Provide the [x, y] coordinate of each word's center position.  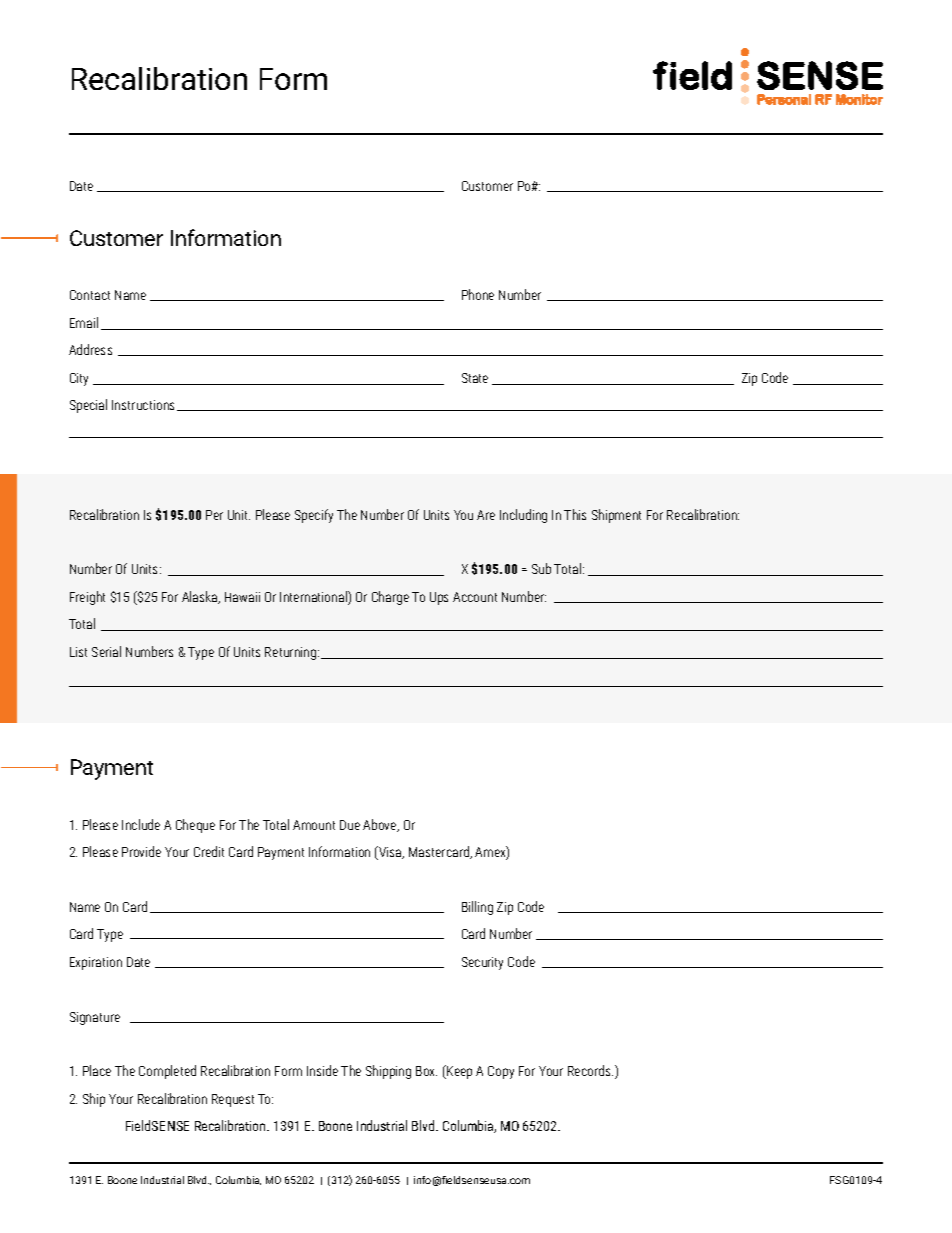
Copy [501, 1072]
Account [475, 597]
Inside [322, 1070]
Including [523, 516]
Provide [141, 851]
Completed [167, 1072]
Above [381, 825]
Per [214, 515]
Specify [314, 516]
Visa [390, 853]
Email [84, 322]
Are [486, 515]
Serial [106, 651]
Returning [292, 653]
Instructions [145, 405]
